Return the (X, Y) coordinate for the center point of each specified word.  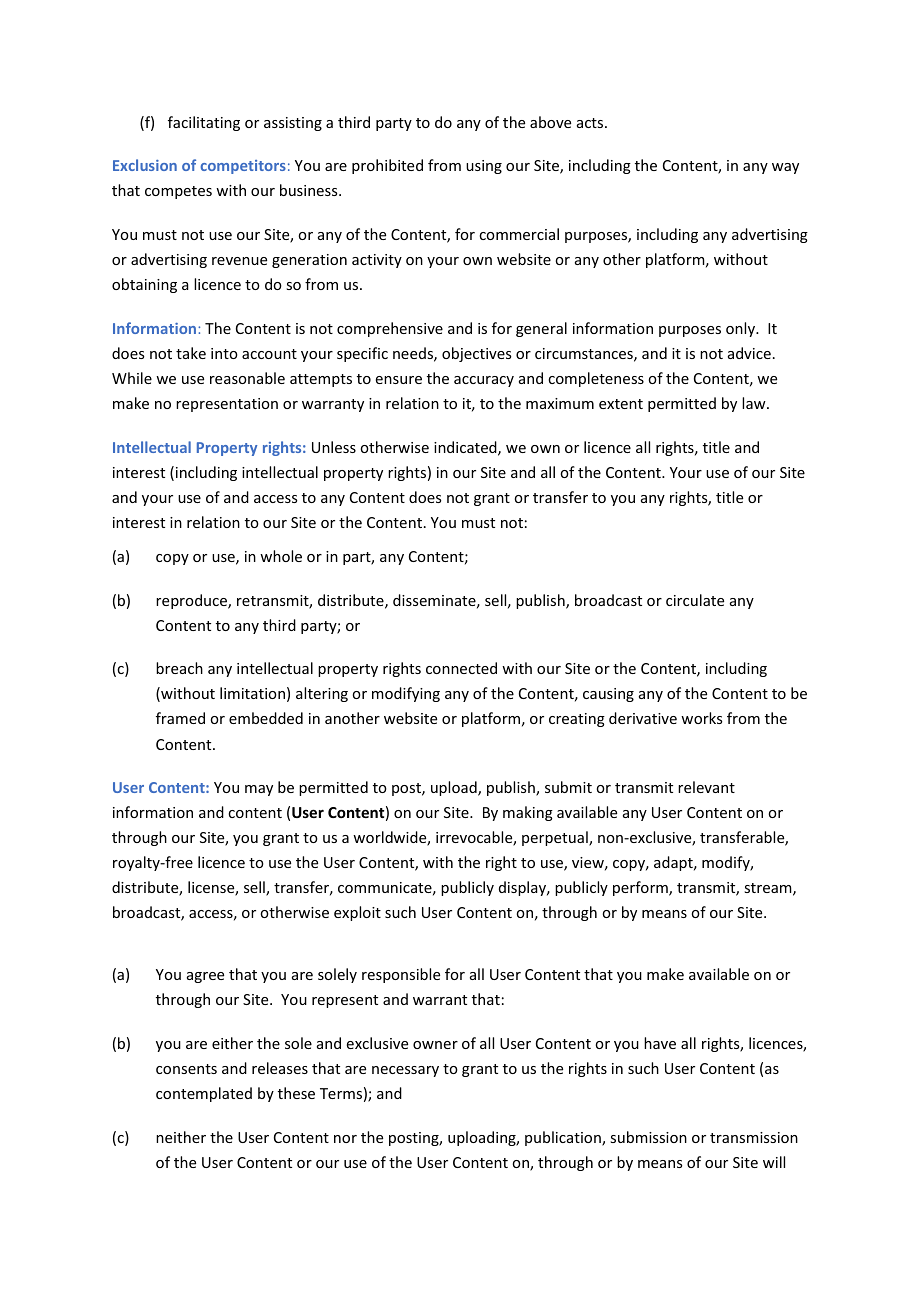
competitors (243, 167)
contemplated (204, 1094)
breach (179, 668)
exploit (357, 913)
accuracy (484, 381)
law (755, 403)
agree (205, 977)
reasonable (247, 378)
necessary (405, 1071)
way (785, 168)
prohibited (387, 166)
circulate (695, 600)
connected (461, 668)
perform (641, 888)
